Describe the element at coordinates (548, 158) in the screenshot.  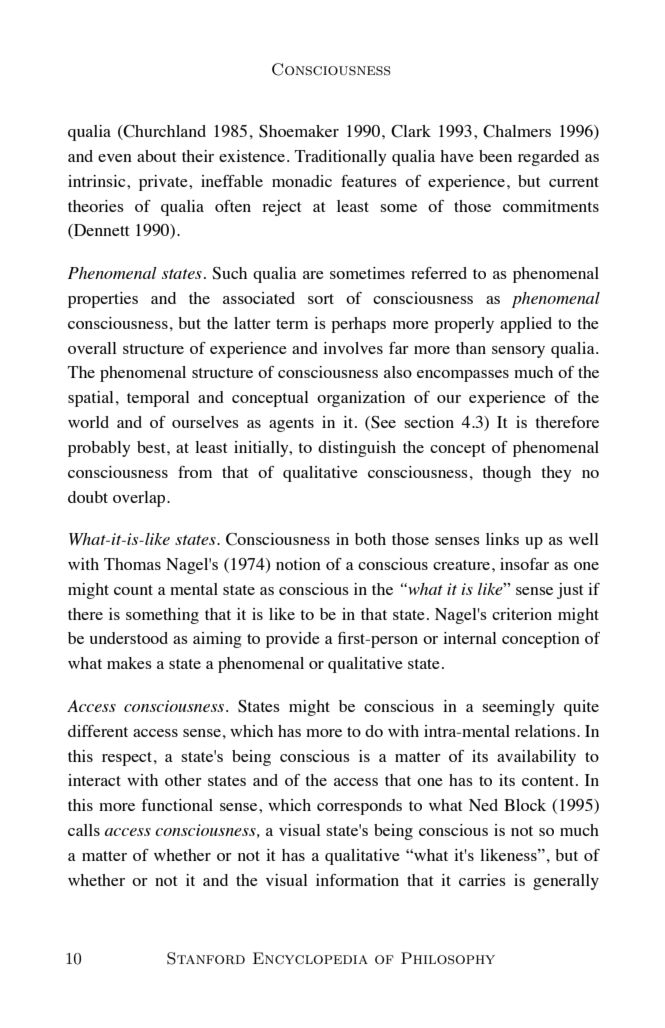
I see `regarded` at that location.
